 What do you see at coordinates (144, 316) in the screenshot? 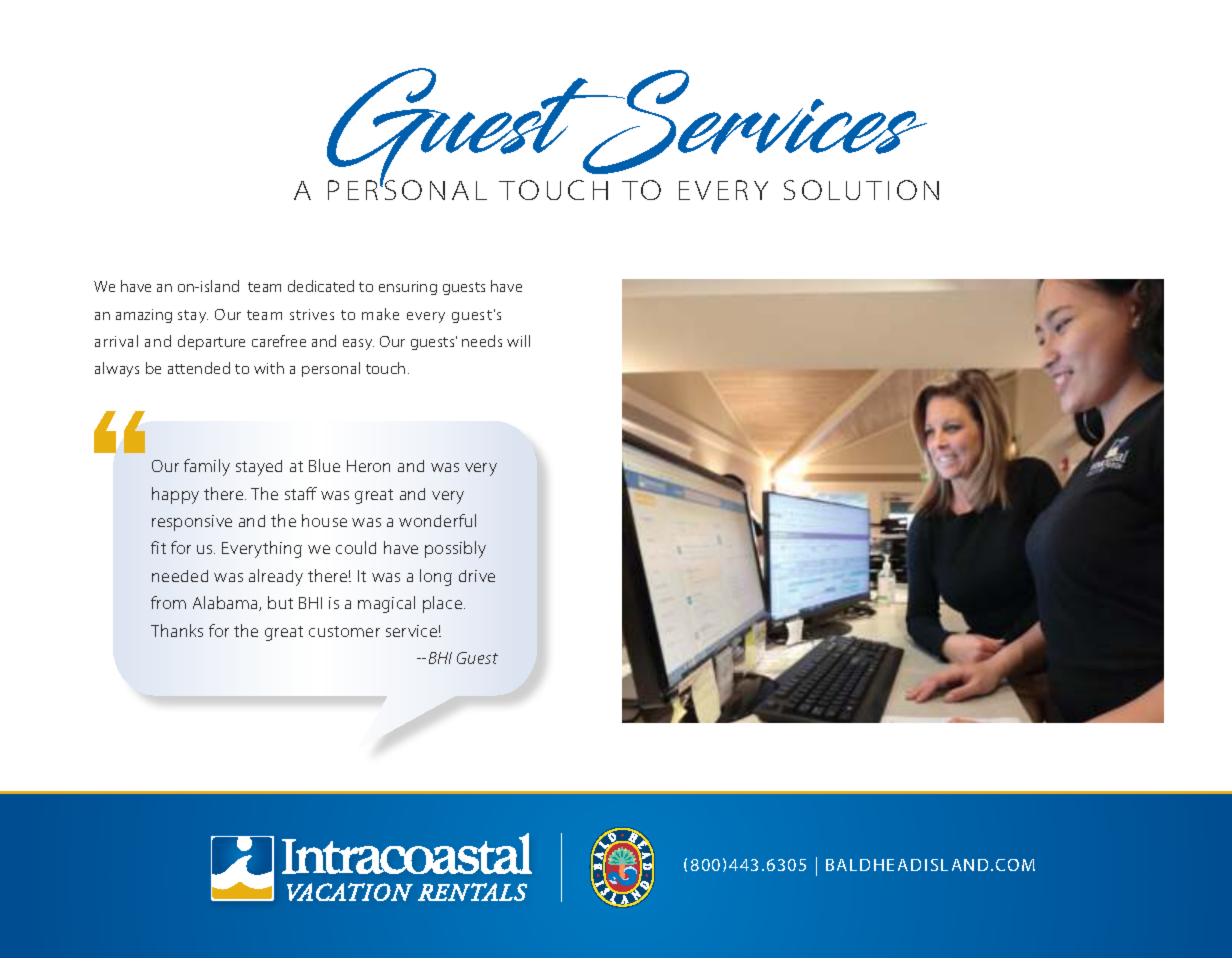
I see `amazing` at bounding box center [144, 316].
